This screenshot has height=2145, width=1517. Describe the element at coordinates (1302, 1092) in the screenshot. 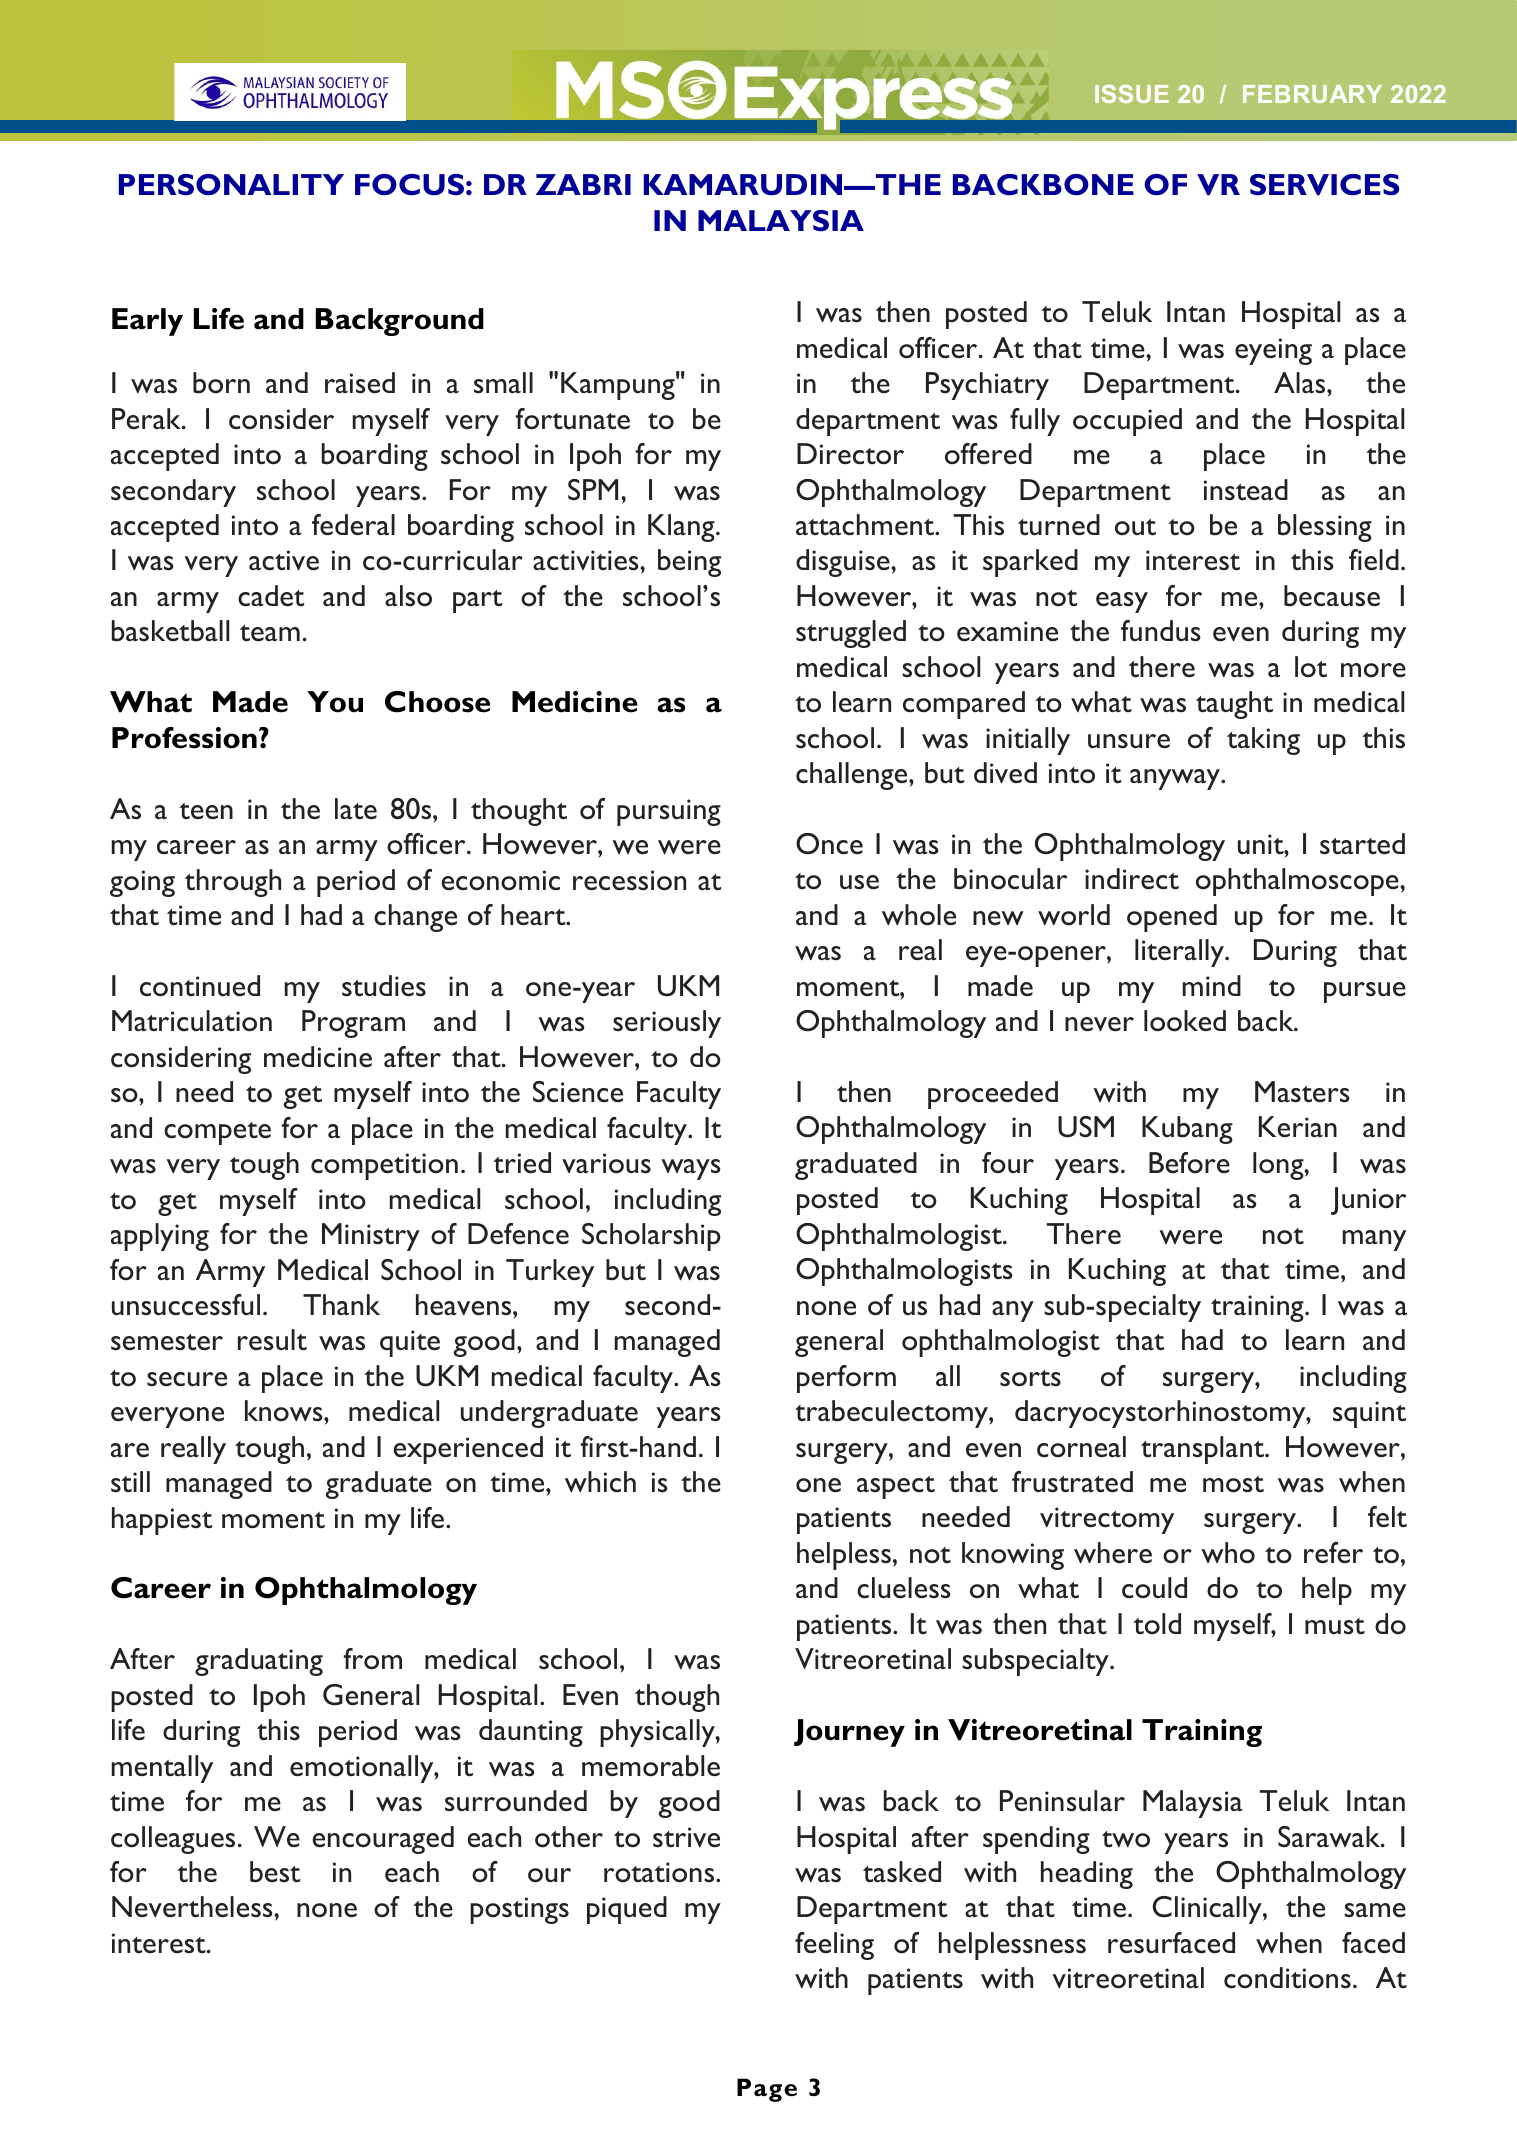

I see `Masters` at that location.
